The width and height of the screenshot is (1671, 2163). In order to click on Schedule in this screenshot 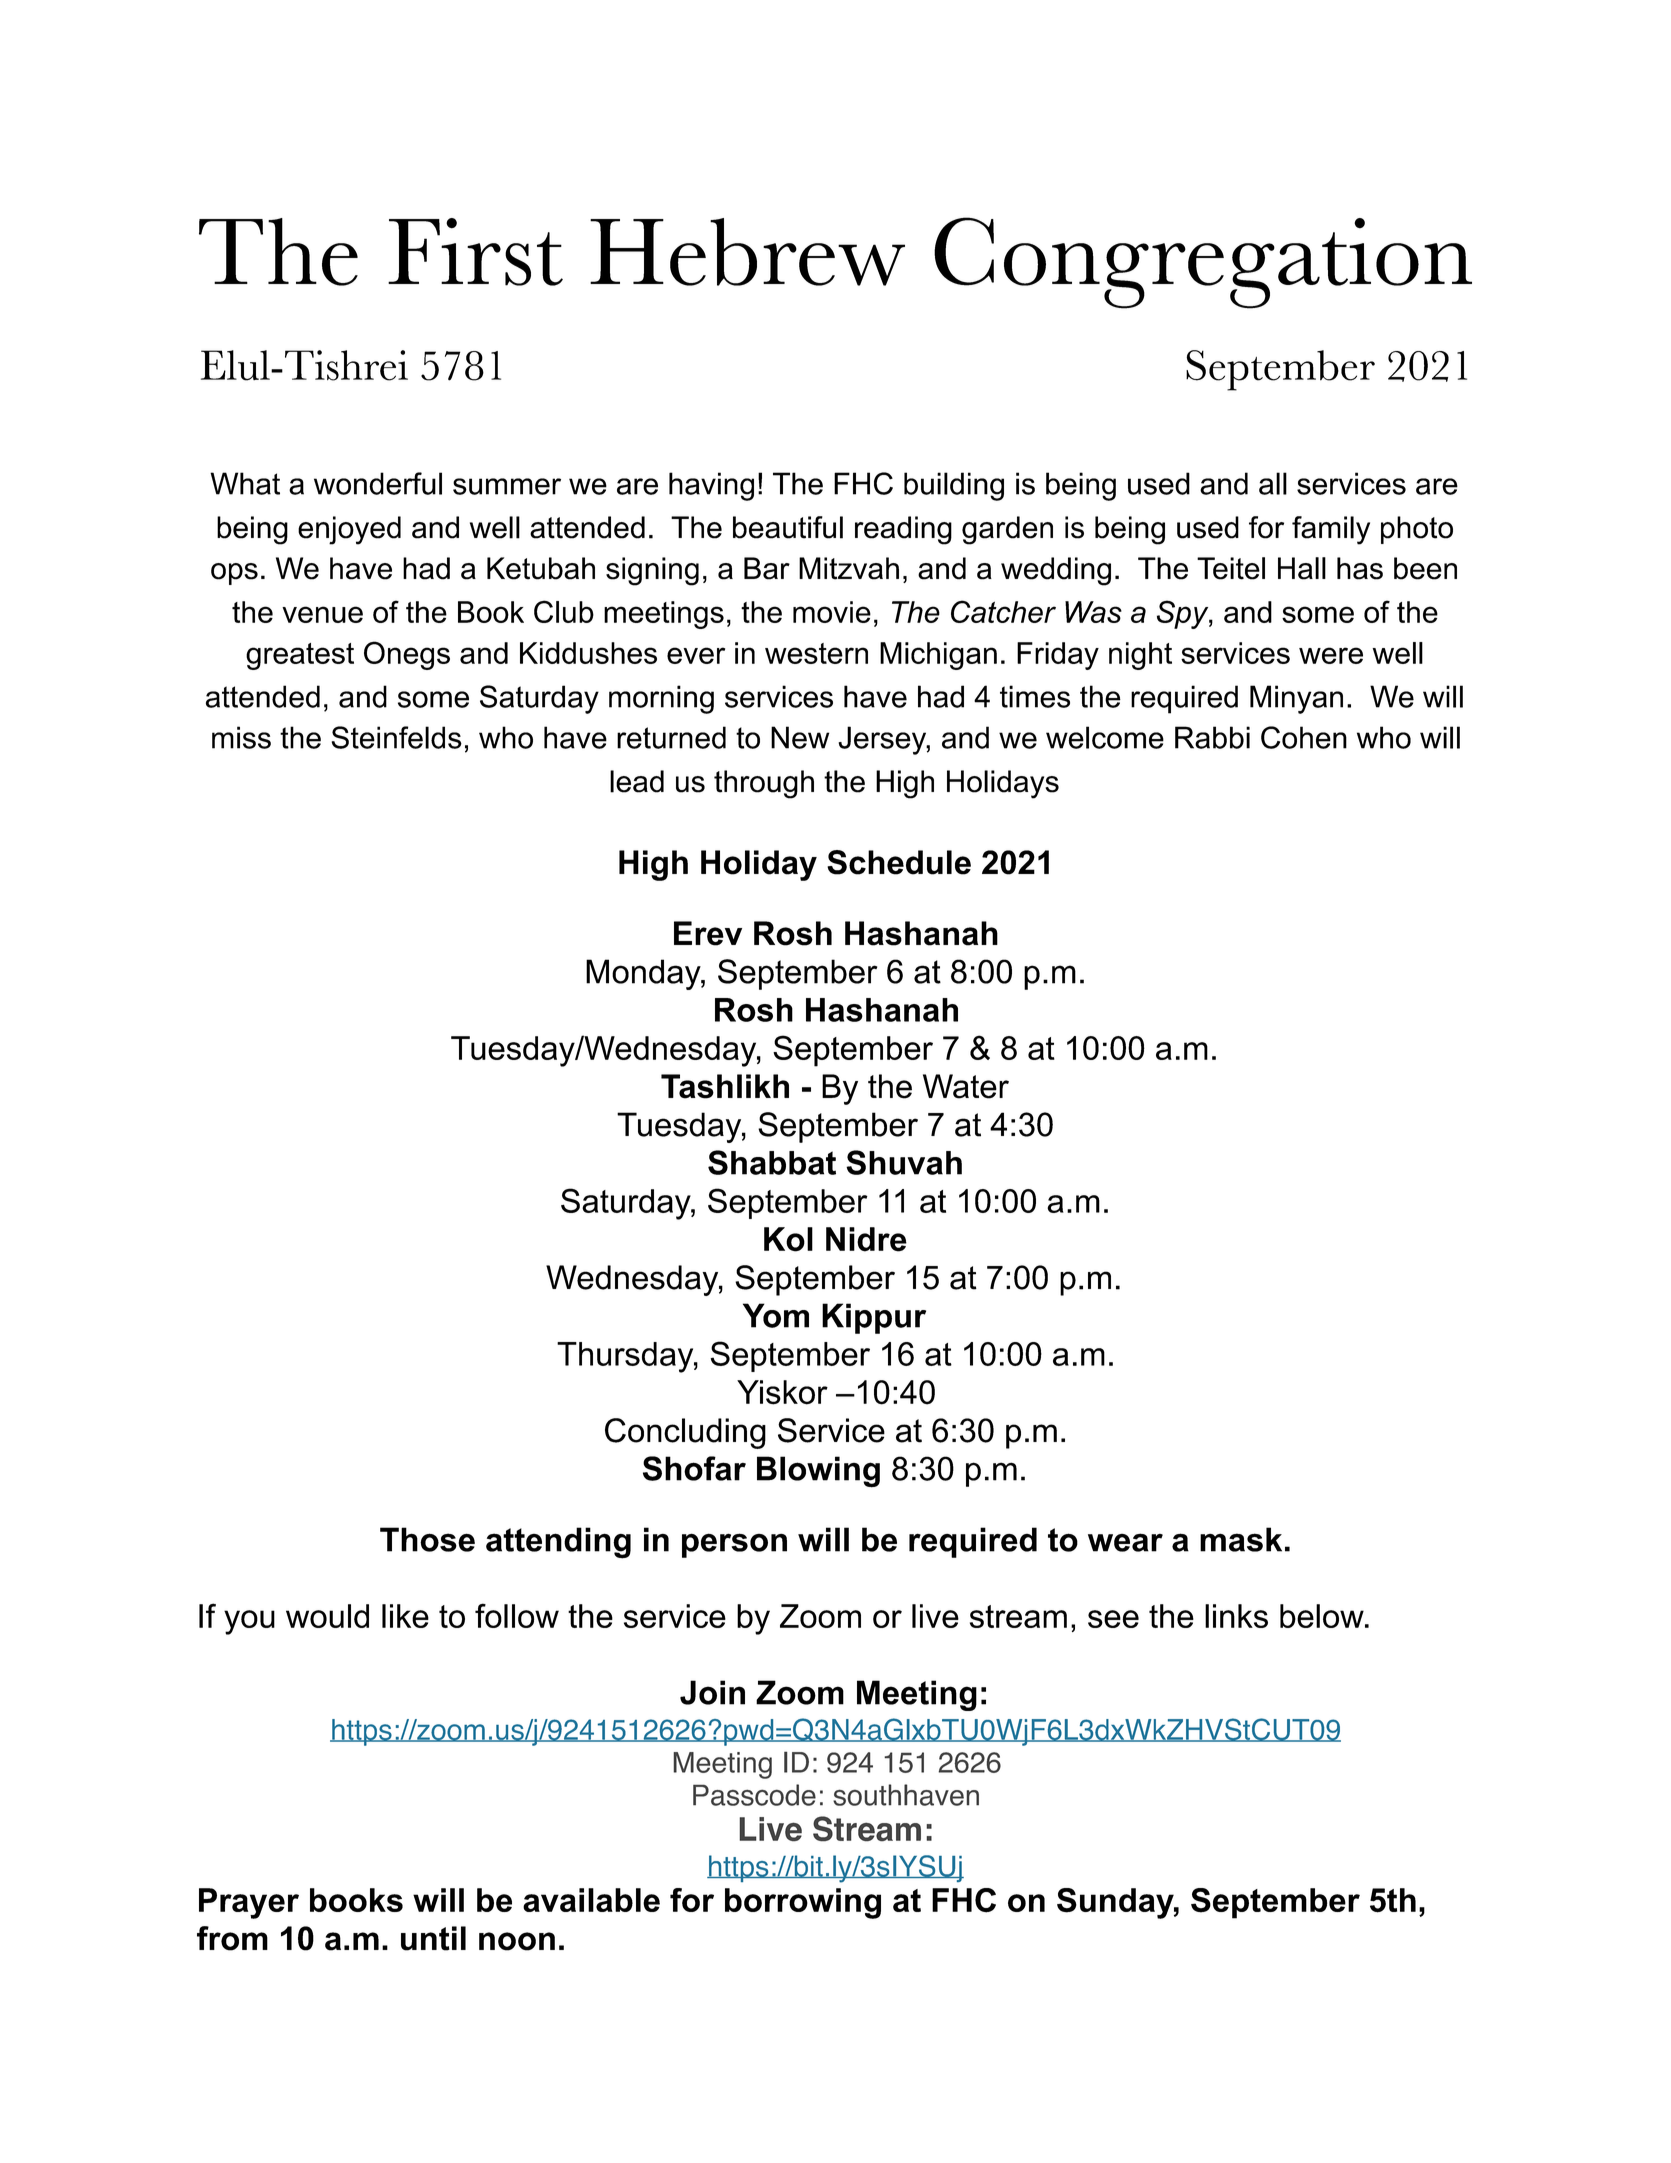, I will do `click(899, 862)`.
